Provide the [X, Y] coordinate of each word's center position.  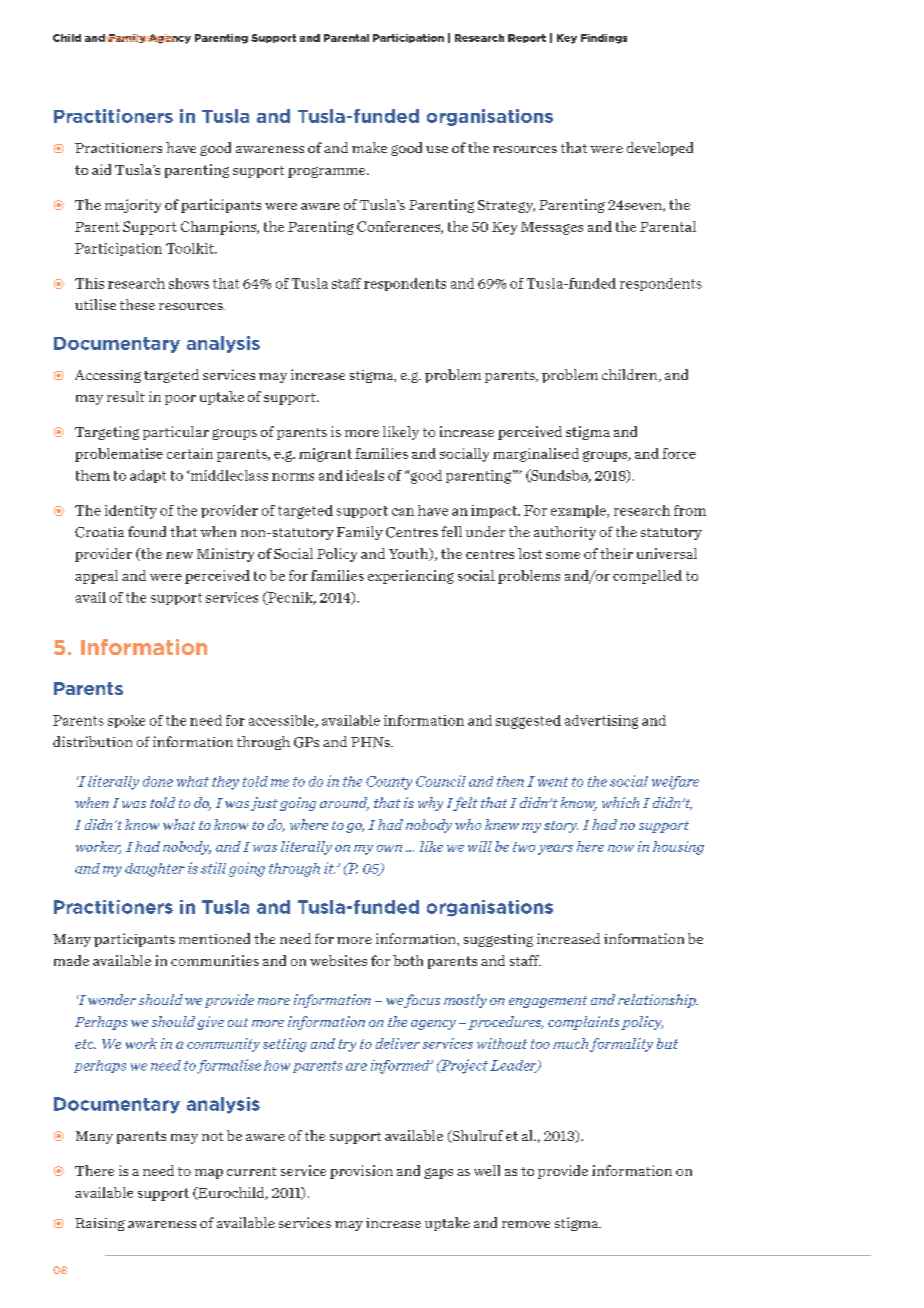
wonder [112, 999]
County [389, 783]
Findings [604, 39]
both [408, 960]
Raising [100, 1224]
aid [101, 169]
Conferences [399, 227]
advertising [601, 722]
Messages [552, 228]
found [147, 531]
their [616, 553]
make [369, 147]
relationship [658, 1001]
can [403, 512]
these [137, 304]
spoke [126, 721]
